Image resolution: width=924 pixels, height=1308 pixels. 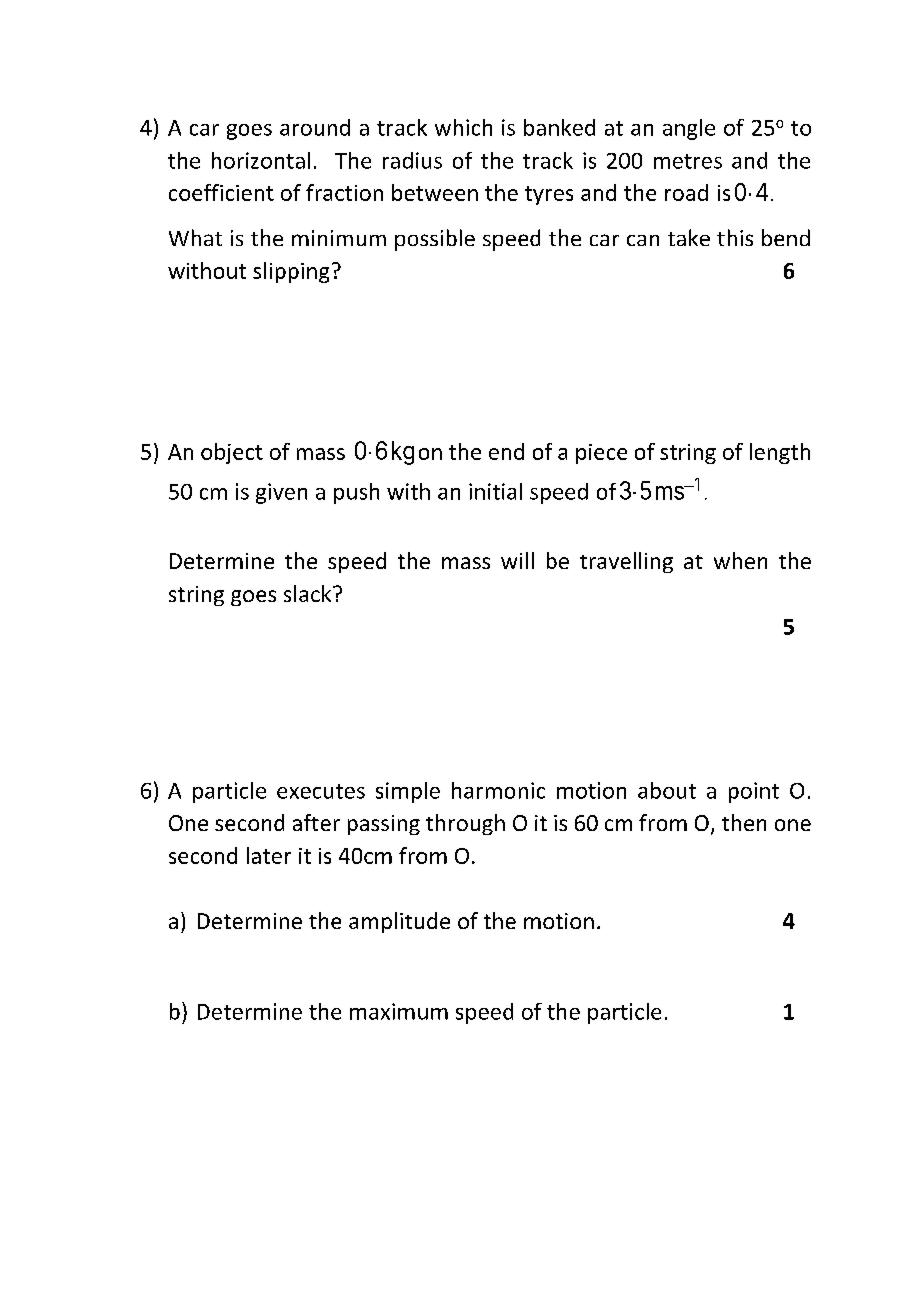 What do you see at coordinates (498, 790) in the screenshot?
I see `harmonic` at bounding box center [498, 790].
